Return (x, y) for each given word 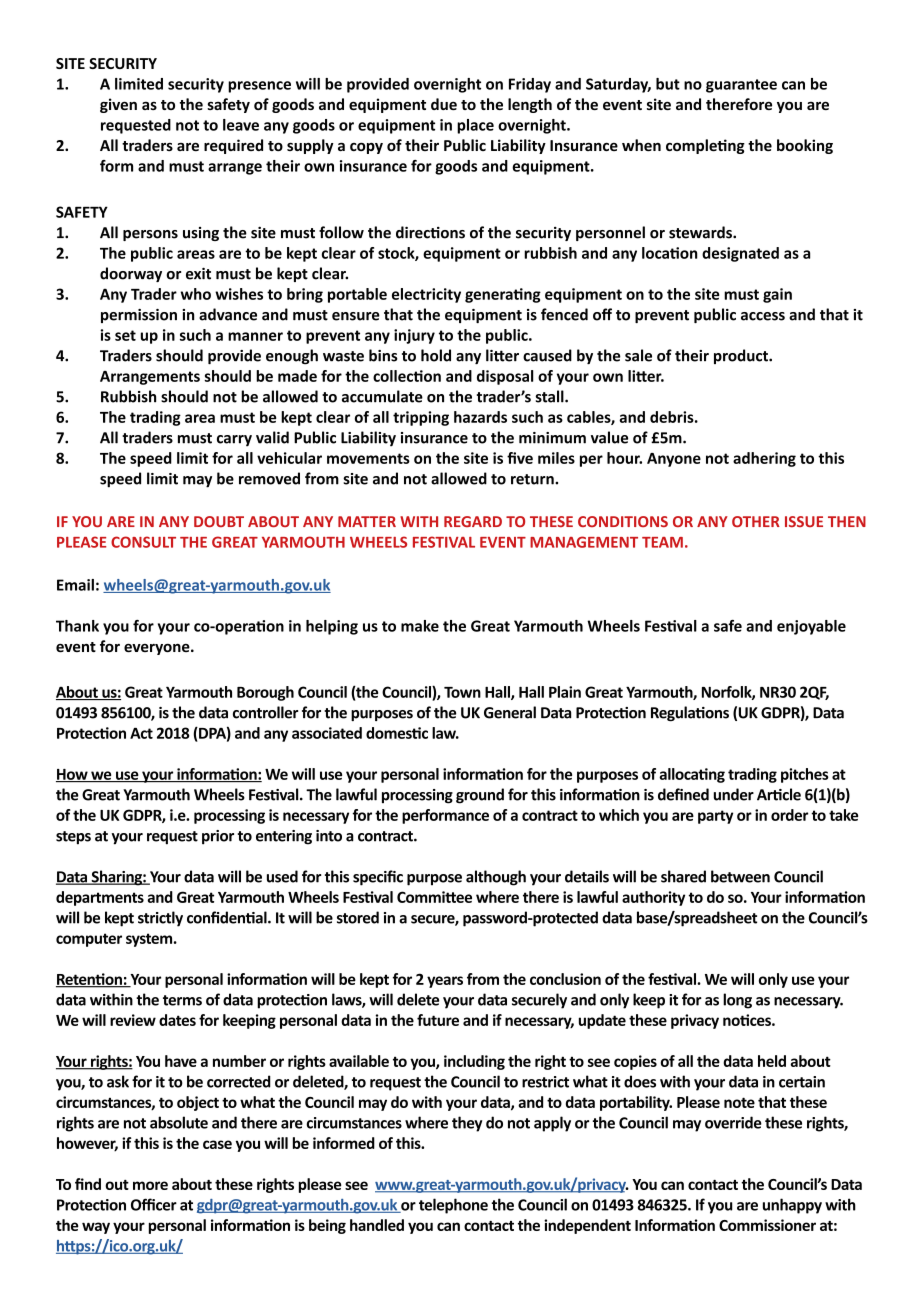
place (475, 126)
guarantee (741, 86)
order (789, 815)
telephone (453, 1206)
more (150, 1185)
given (118, 105)
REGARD (473, 521)
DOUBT (219, 521)
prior (218, 837)
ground (480, 796)
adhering (764, 459)
